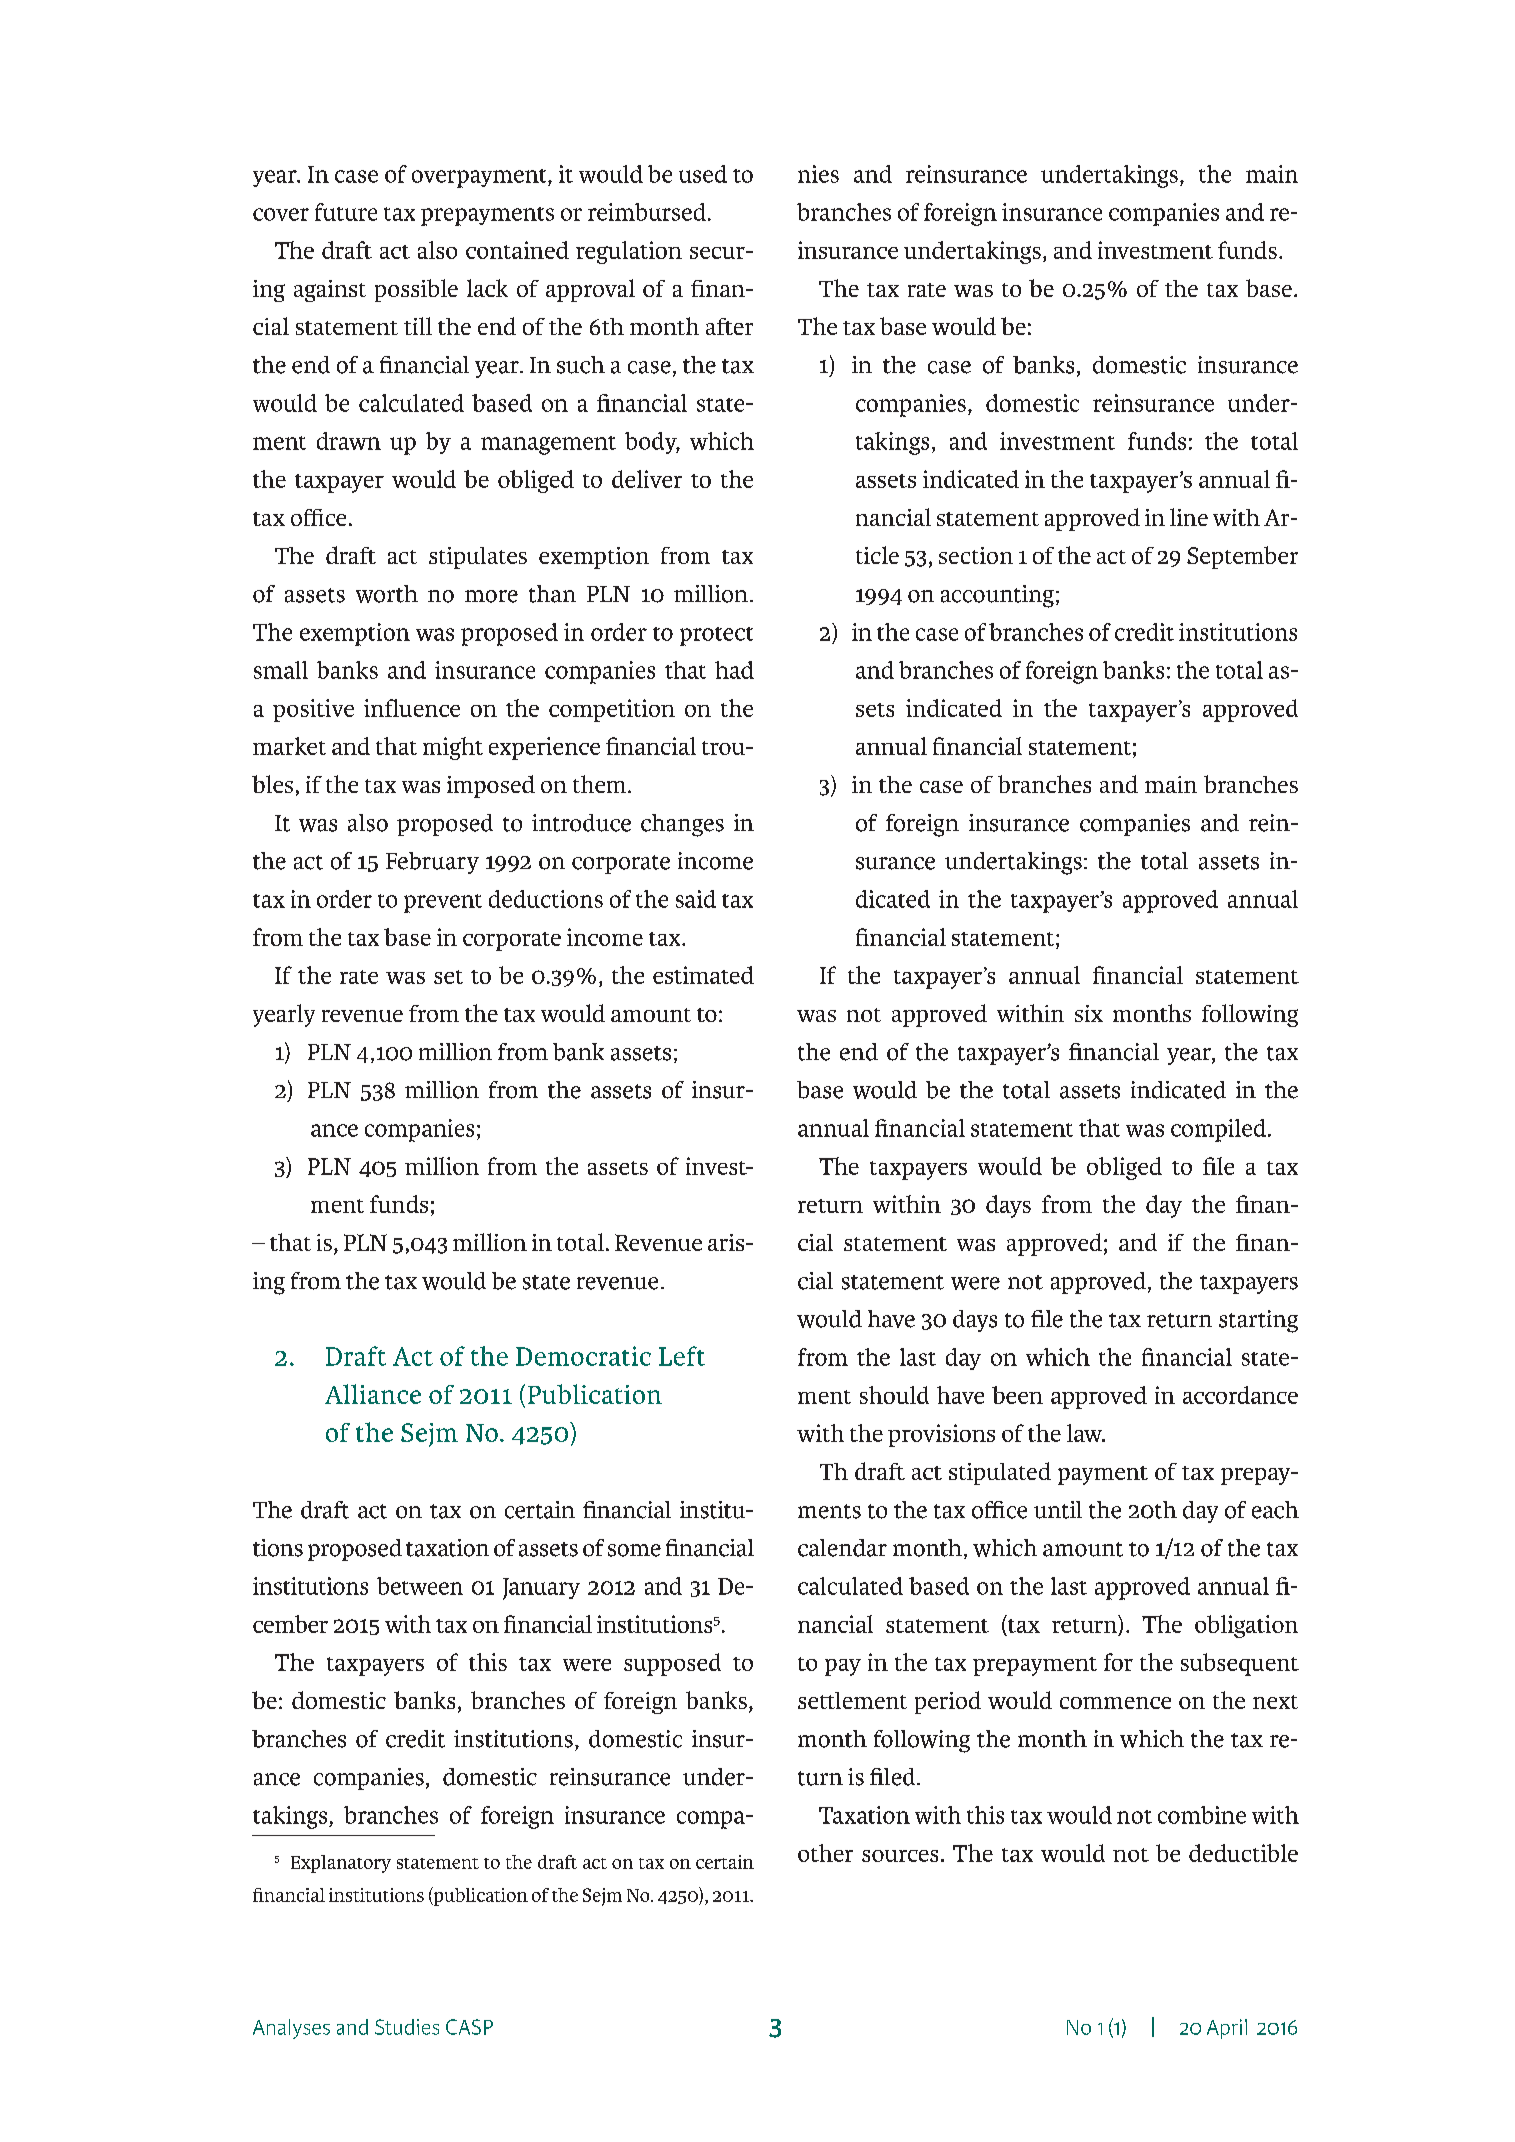 Image resolution: width=1515 pixels, height=2142 pixels. I want to click on Studies, so click(407, 2027).
